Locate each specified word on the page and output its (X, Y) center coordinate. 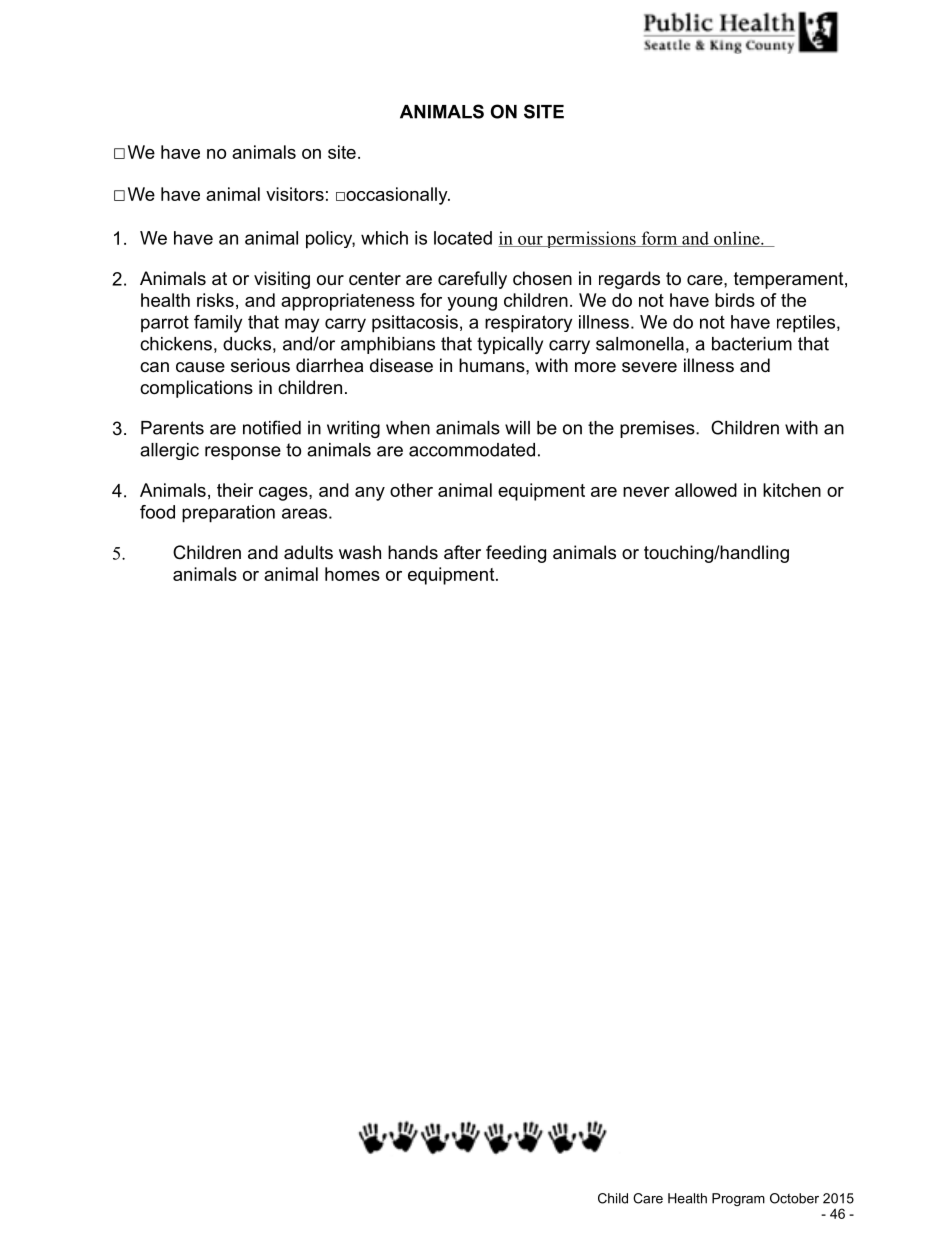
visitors (295, 194)
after (462, 552)
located (463, 238)
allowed (706, 490)
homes (352, 574)
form (659, 239)
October (794, 1198)
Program (738, 1199)
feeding (516, 554)
